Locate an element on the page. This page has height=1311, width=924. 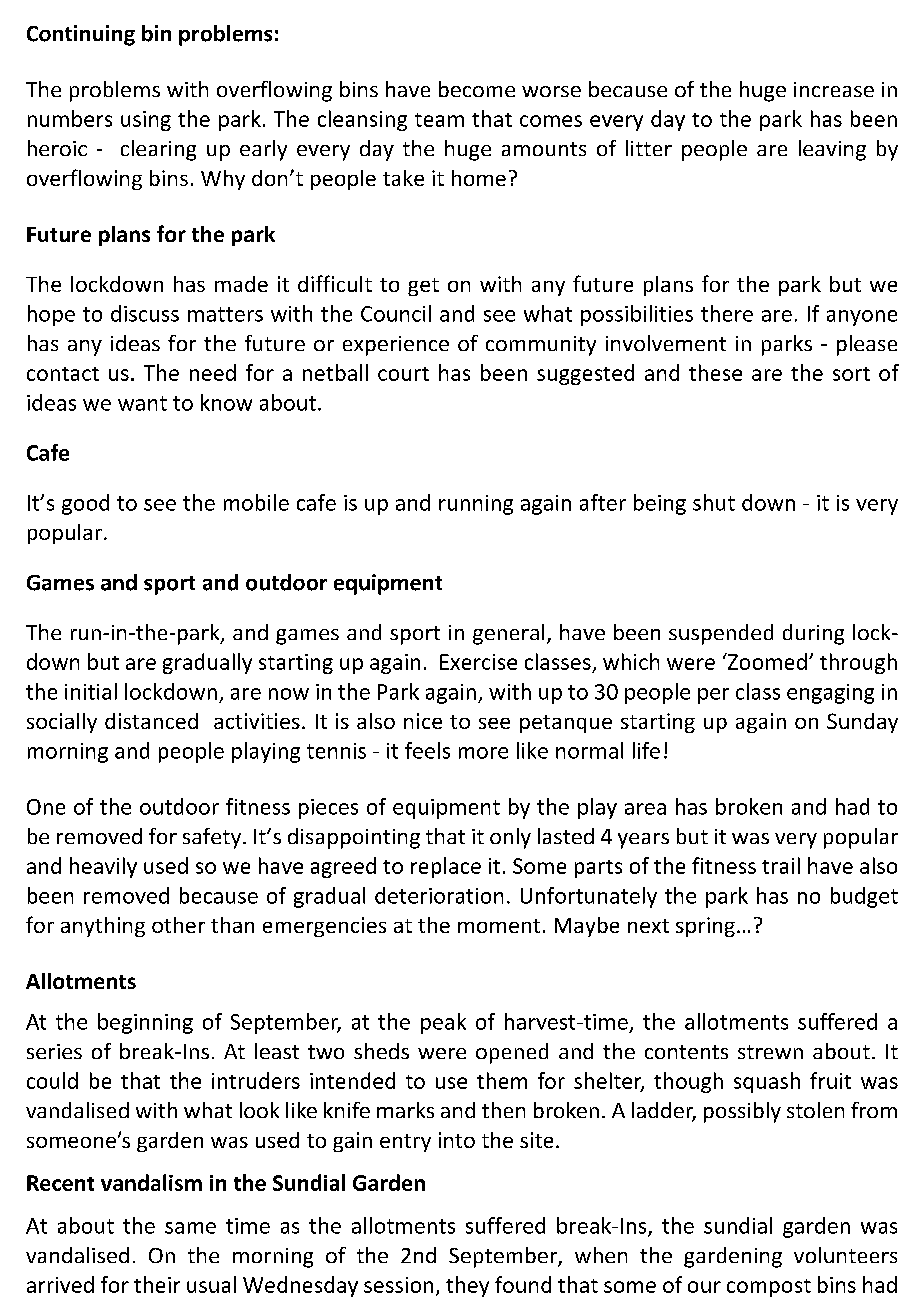
replace is located at coordinates (446, 867).
